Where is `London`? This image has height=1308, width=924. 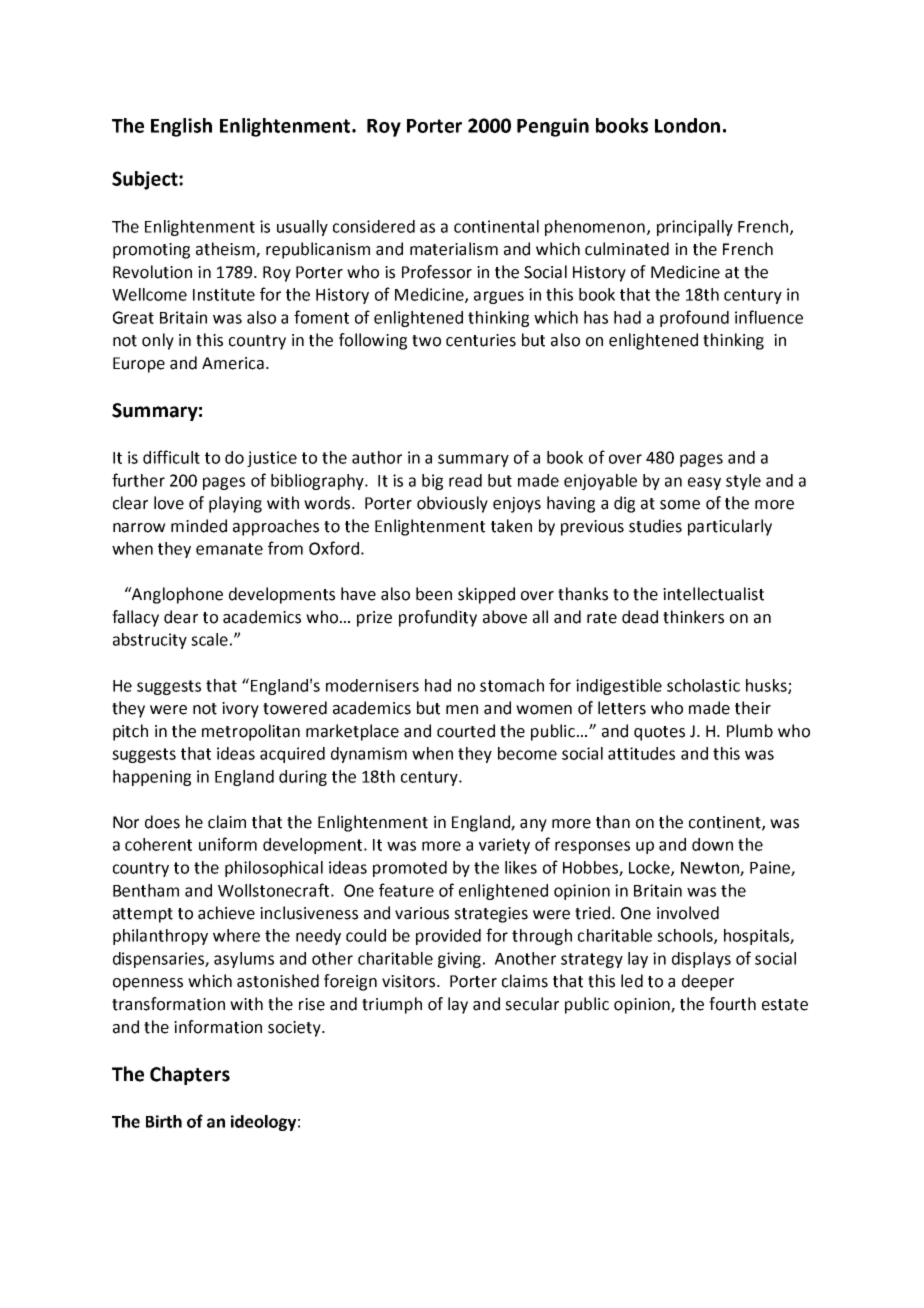 London is located at coordinates (687, 125).
